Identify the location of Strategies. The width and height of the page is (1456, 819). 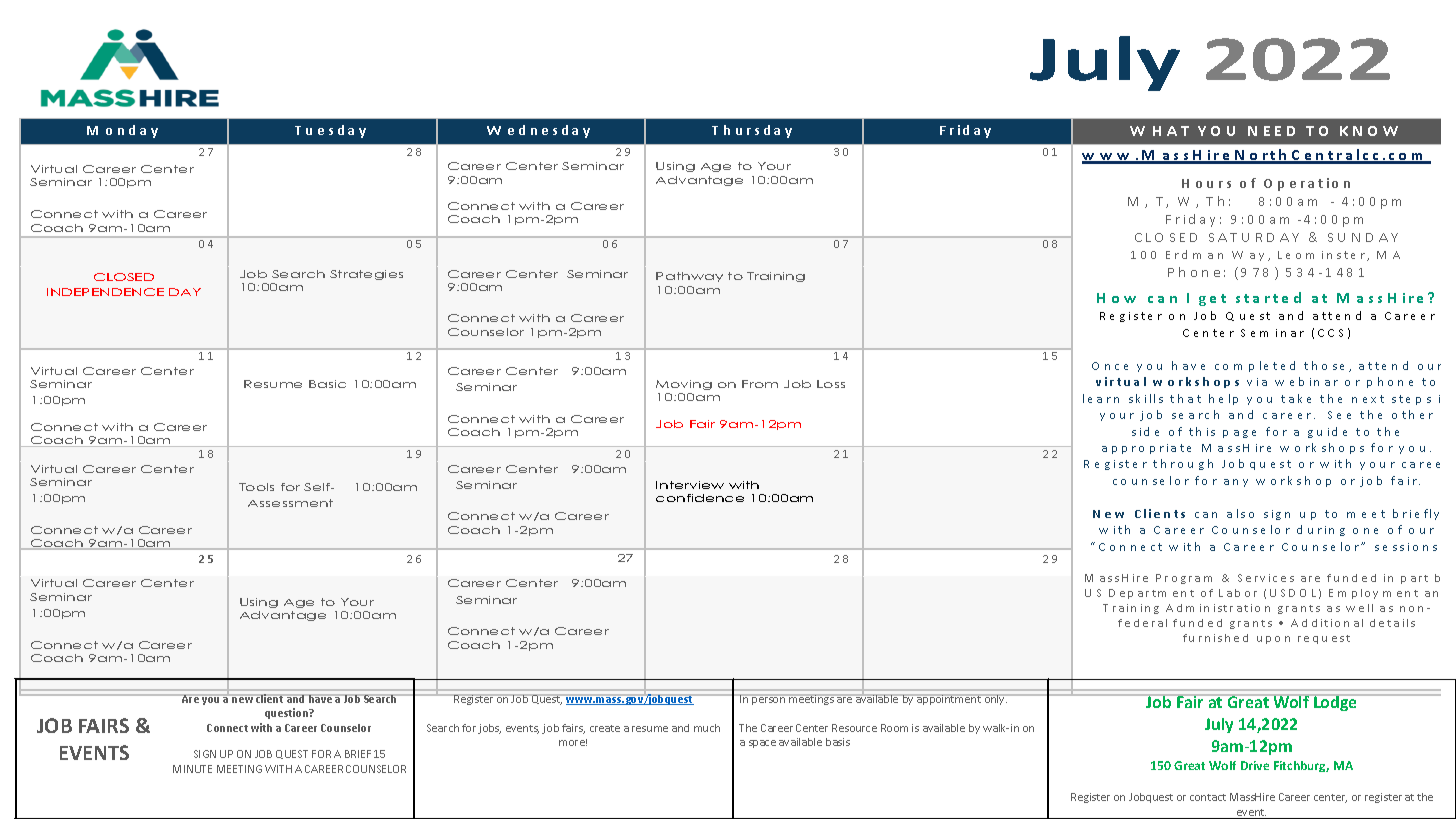
(366, 275).
